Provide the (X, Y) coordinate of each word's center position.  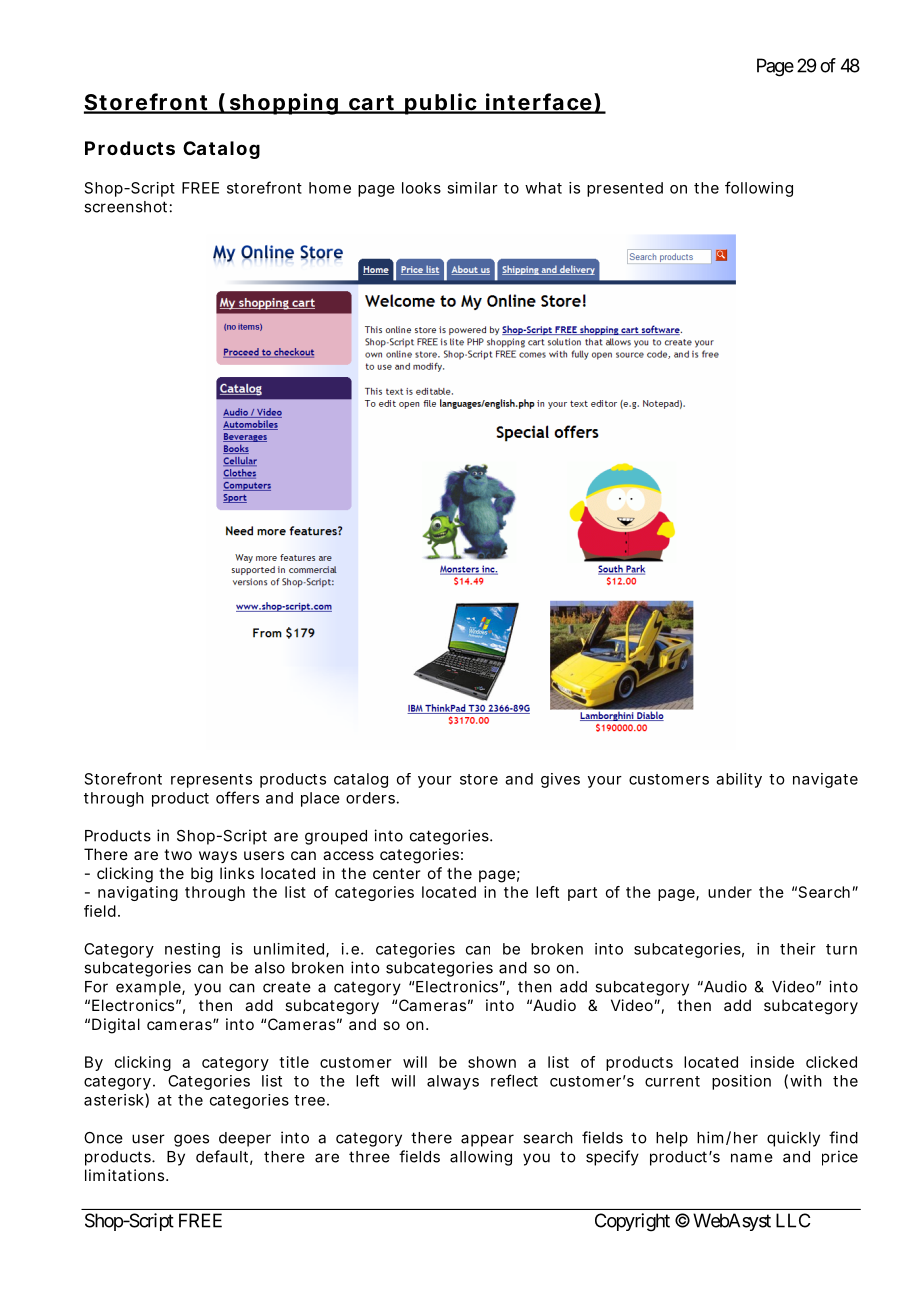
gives (560, 780)
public (441, 104)
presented (625, 189)
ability (739, 780)
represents (211, 781)
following (759, 189)
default (224, 1157)
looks (421, 188)
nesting (192, 950)
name (752, 1158)
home (330, 188)
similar (472, 188)
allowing (481, 1158)
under (730, 892)
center (396, 873)
